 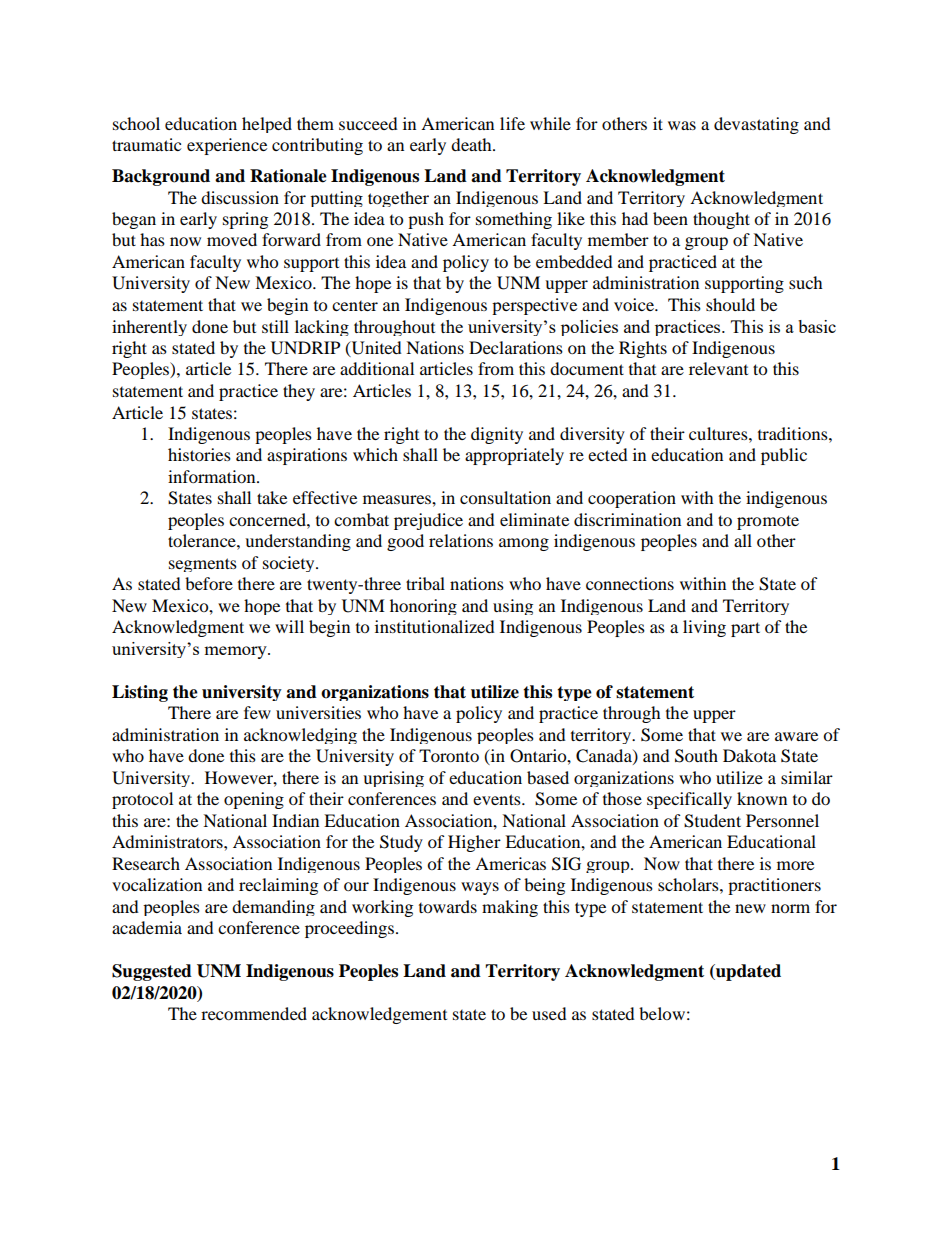 I want to click on relations, so click(x=461, y=540).
